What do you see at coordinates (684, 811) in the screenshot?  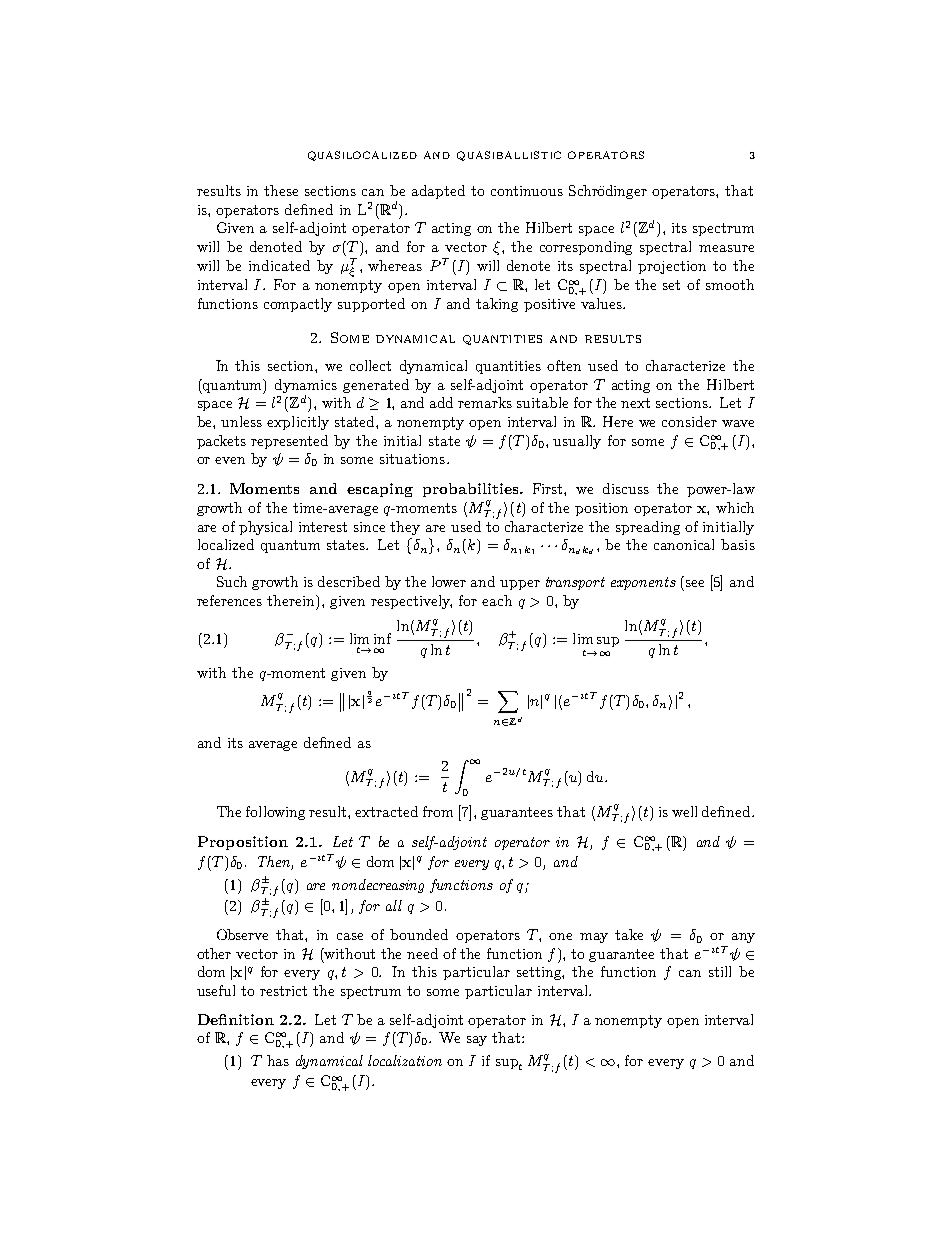 I see `well` at bounding box center [684, 811].
